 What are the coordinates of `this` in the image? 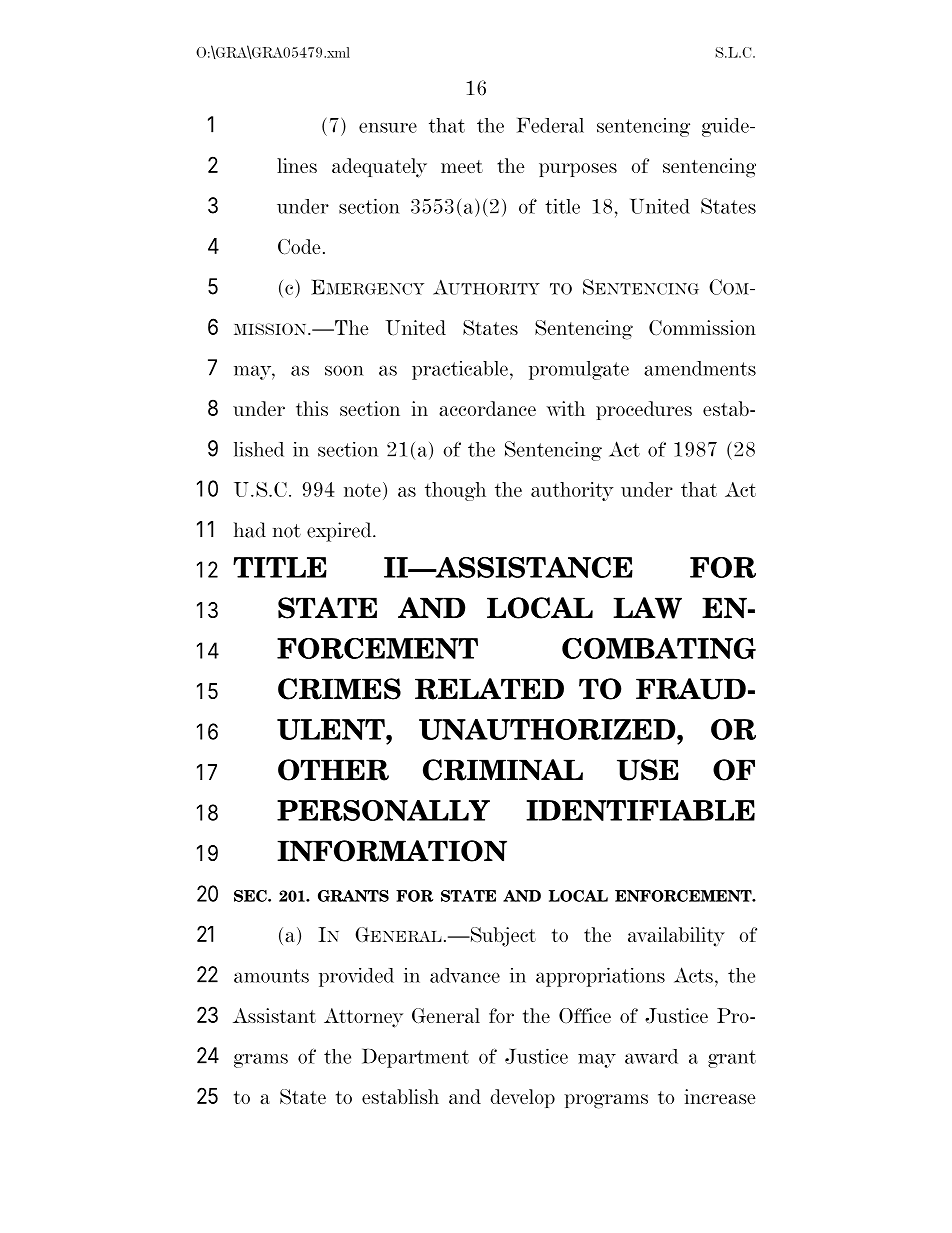 It's located at (312, 408).
